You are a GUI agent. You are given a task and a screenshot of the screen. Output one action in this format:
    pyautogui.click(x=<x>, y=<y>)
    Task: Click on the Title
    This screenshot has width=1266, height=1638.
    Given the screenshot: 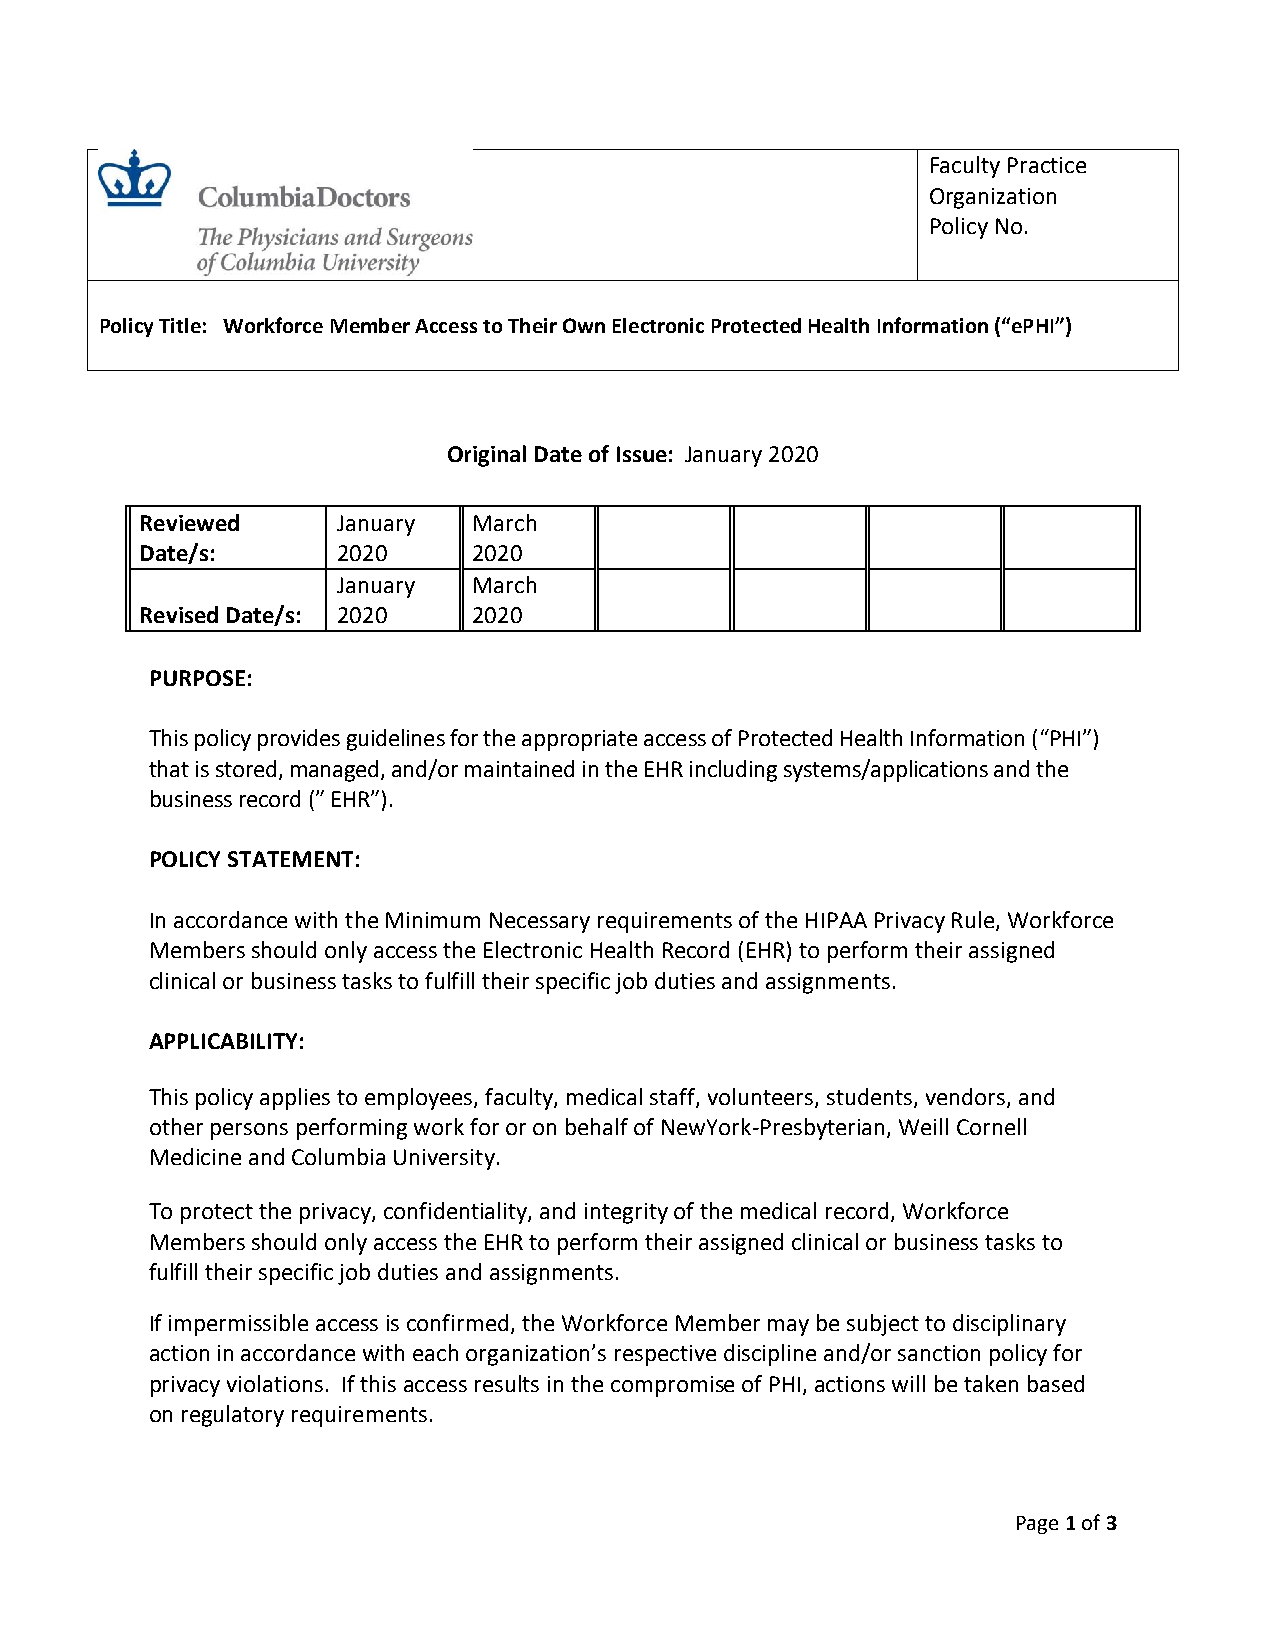 What is the action you would take?
    pyautogui.click(x=180, y=325)
